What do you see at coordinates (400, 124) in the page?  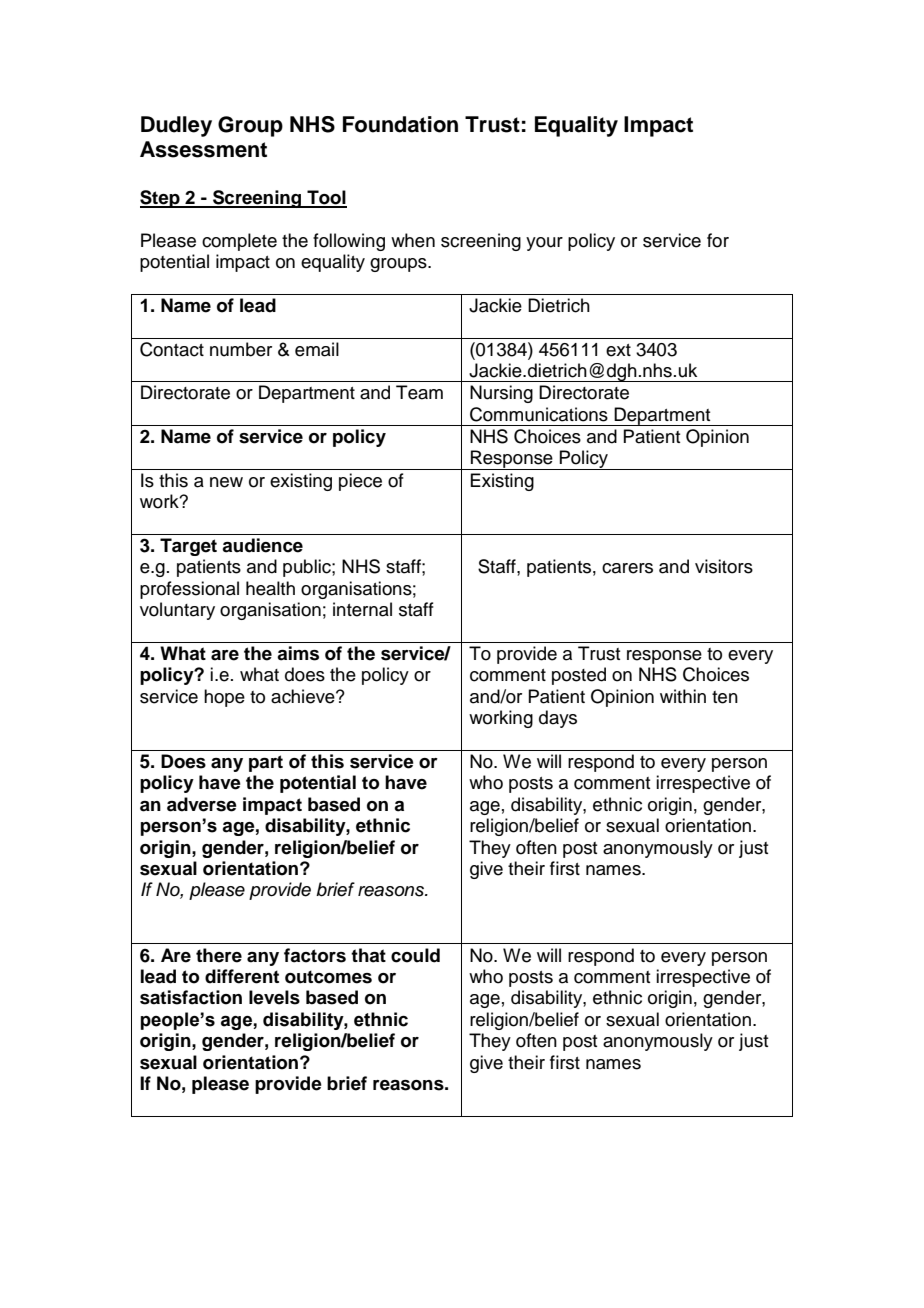 I see `Foundation` at bounding box center [400, 124].
